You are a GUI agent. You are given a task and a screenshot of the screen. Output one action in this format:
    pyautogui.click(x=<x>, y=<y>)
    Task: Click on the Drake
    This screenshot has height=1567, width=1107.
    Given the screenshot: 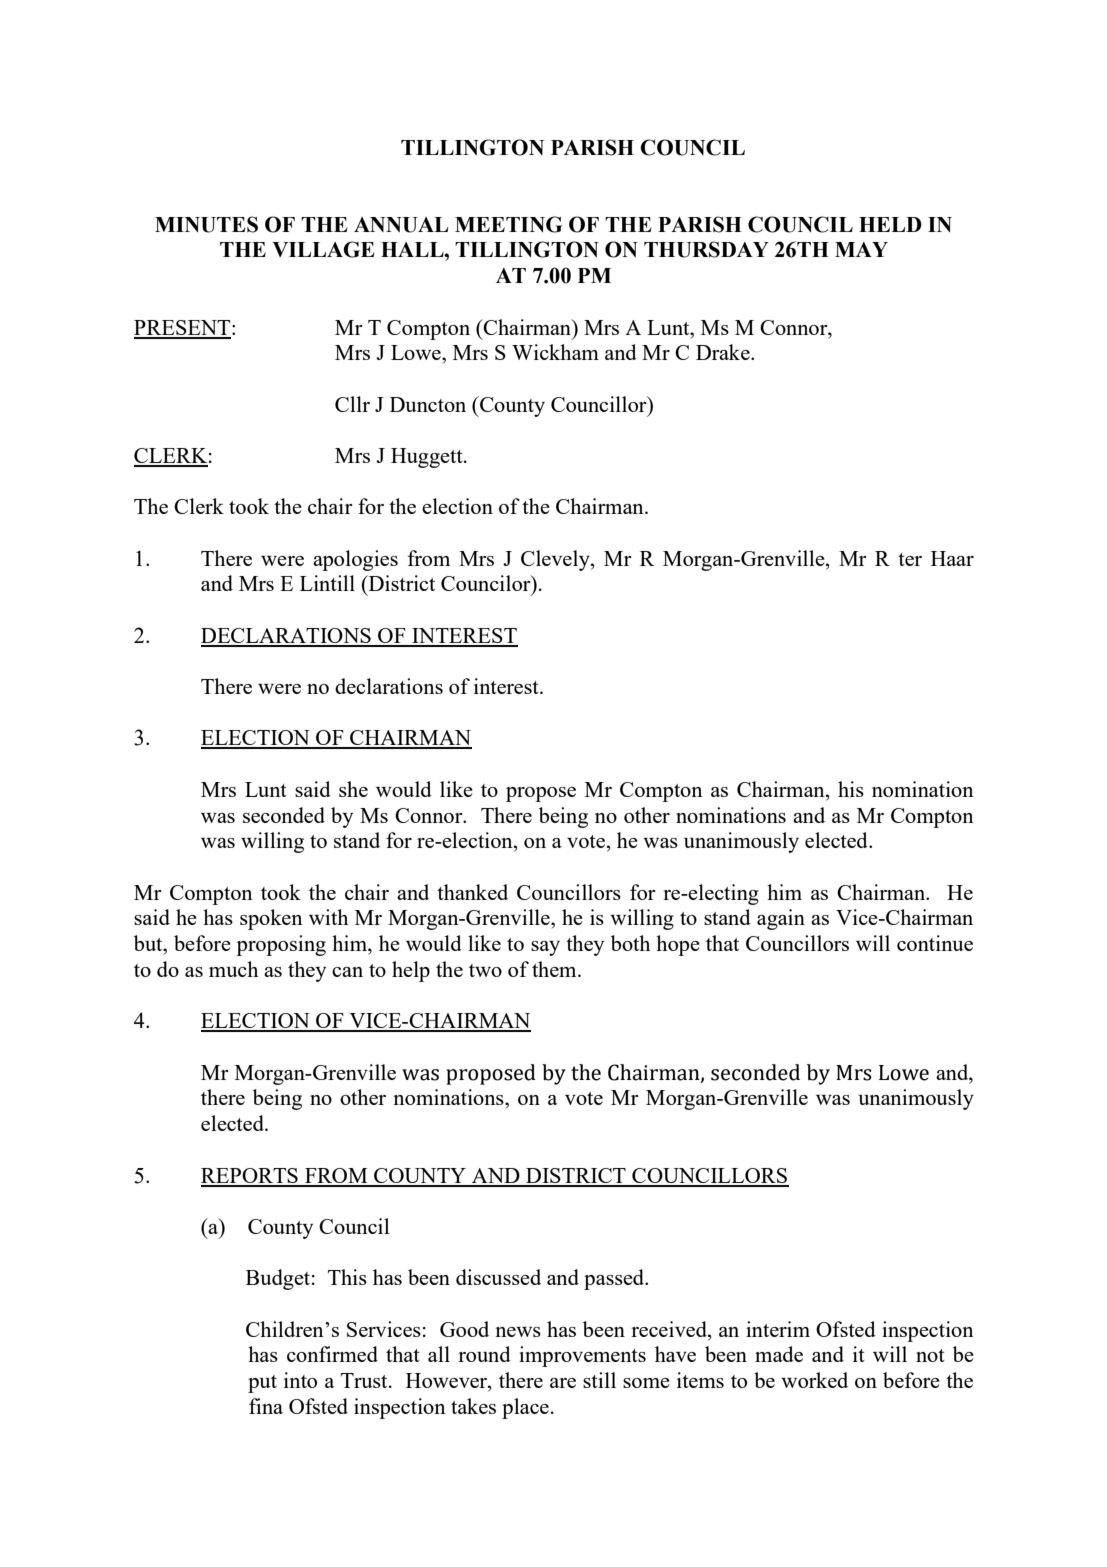 What is the action you would take?
    pyautogui.click(x=724, y=352)
